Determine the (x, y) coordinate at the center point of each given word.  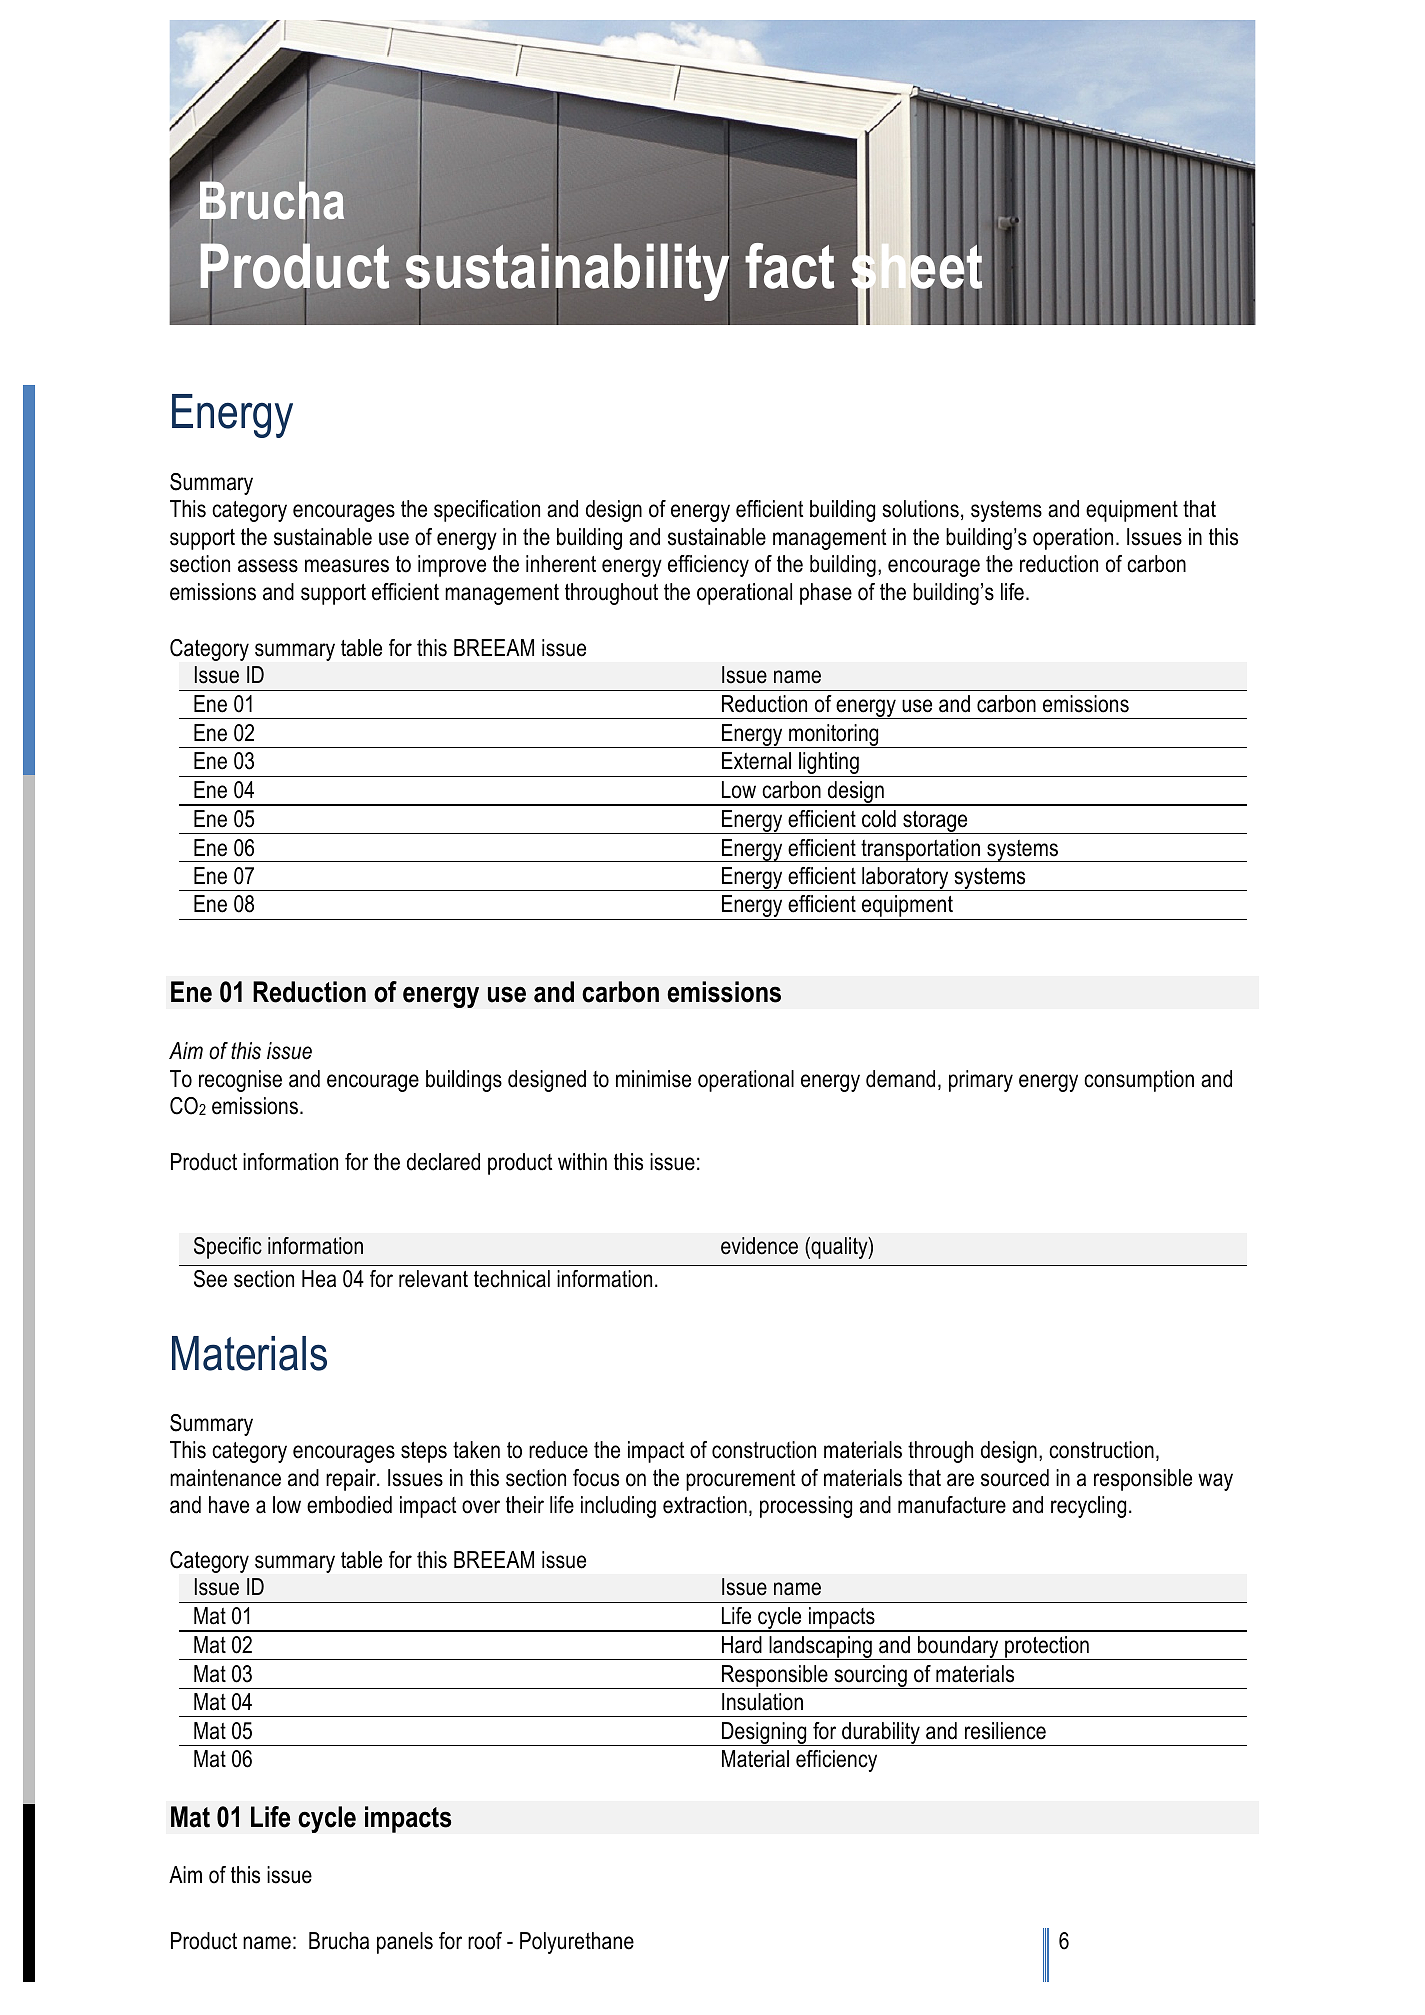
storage (935, 822)
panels (405, 1943)
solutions (920, 509)
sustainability (567, 272)
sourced (1015, 1478)
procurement (741, 1480)
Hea (319, 1279)
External (756, 761)
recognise (240, 1081)
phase (826, 594)
